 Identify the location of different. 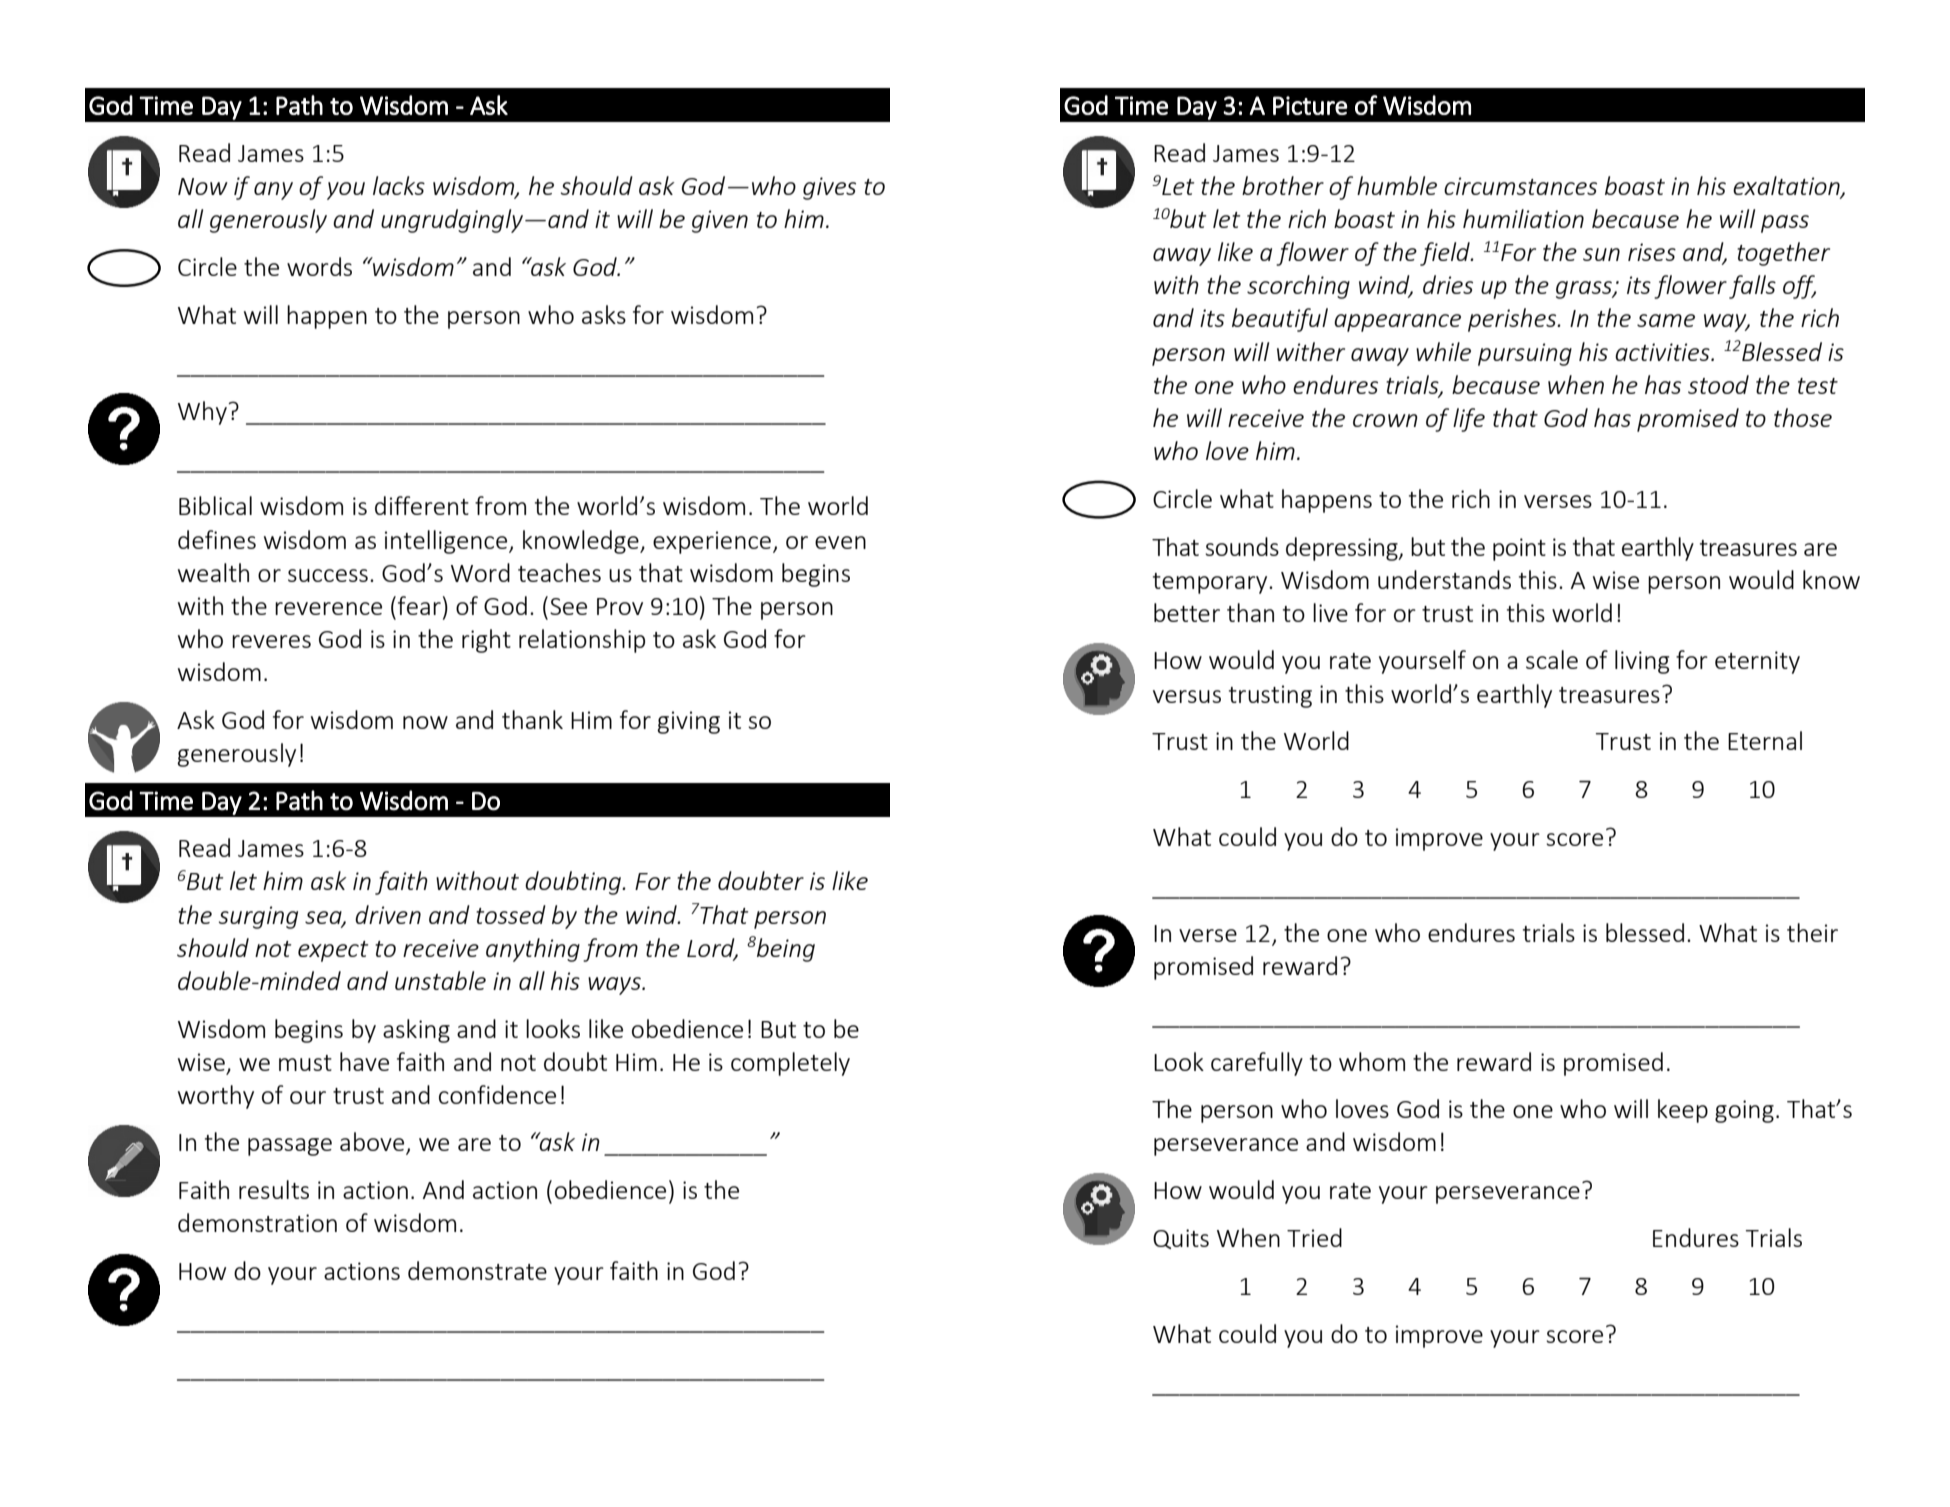
(422, 505).
